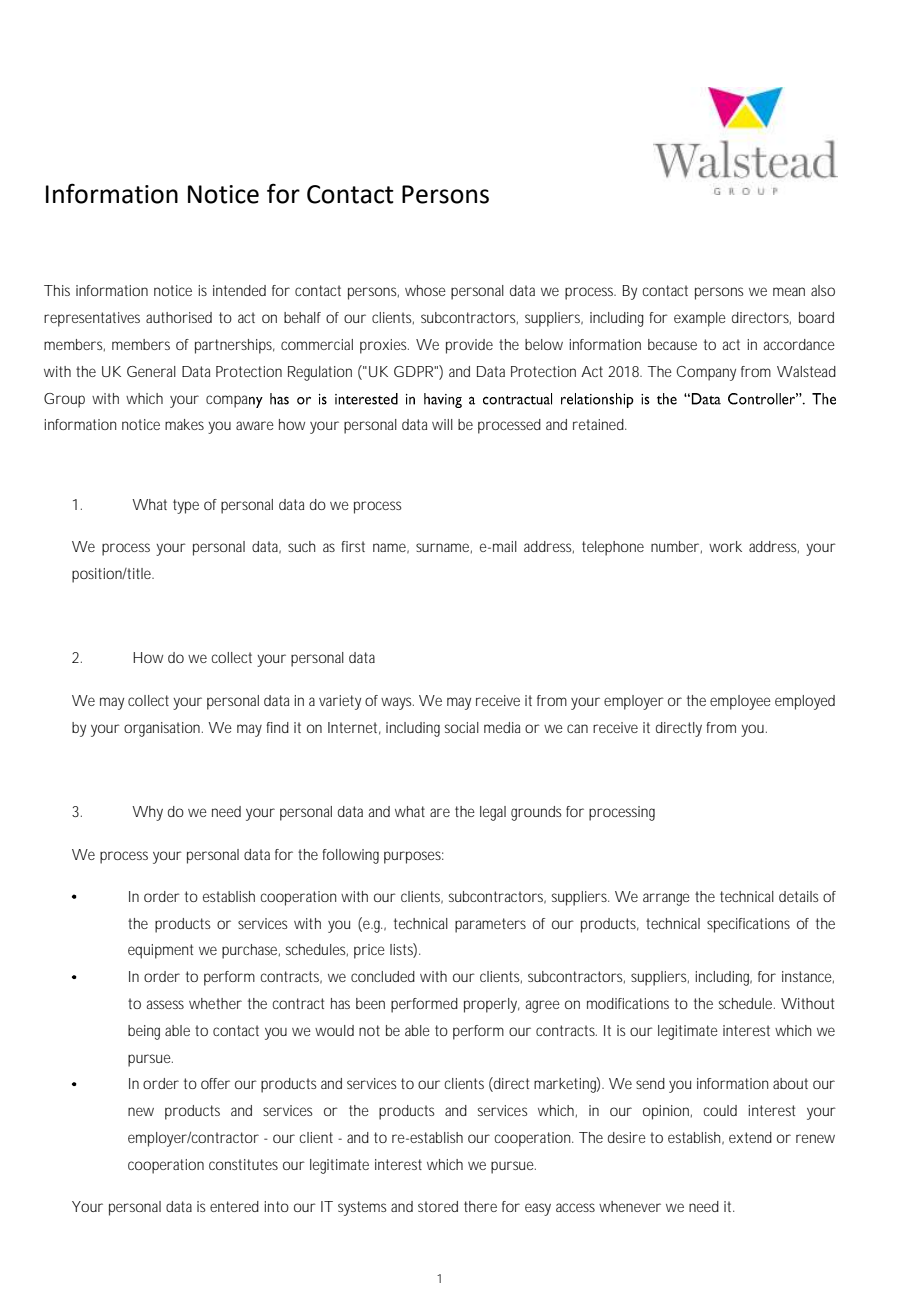  Describe the element at coordinates (353, 546) in the screenshot. I see `first` at that location.
